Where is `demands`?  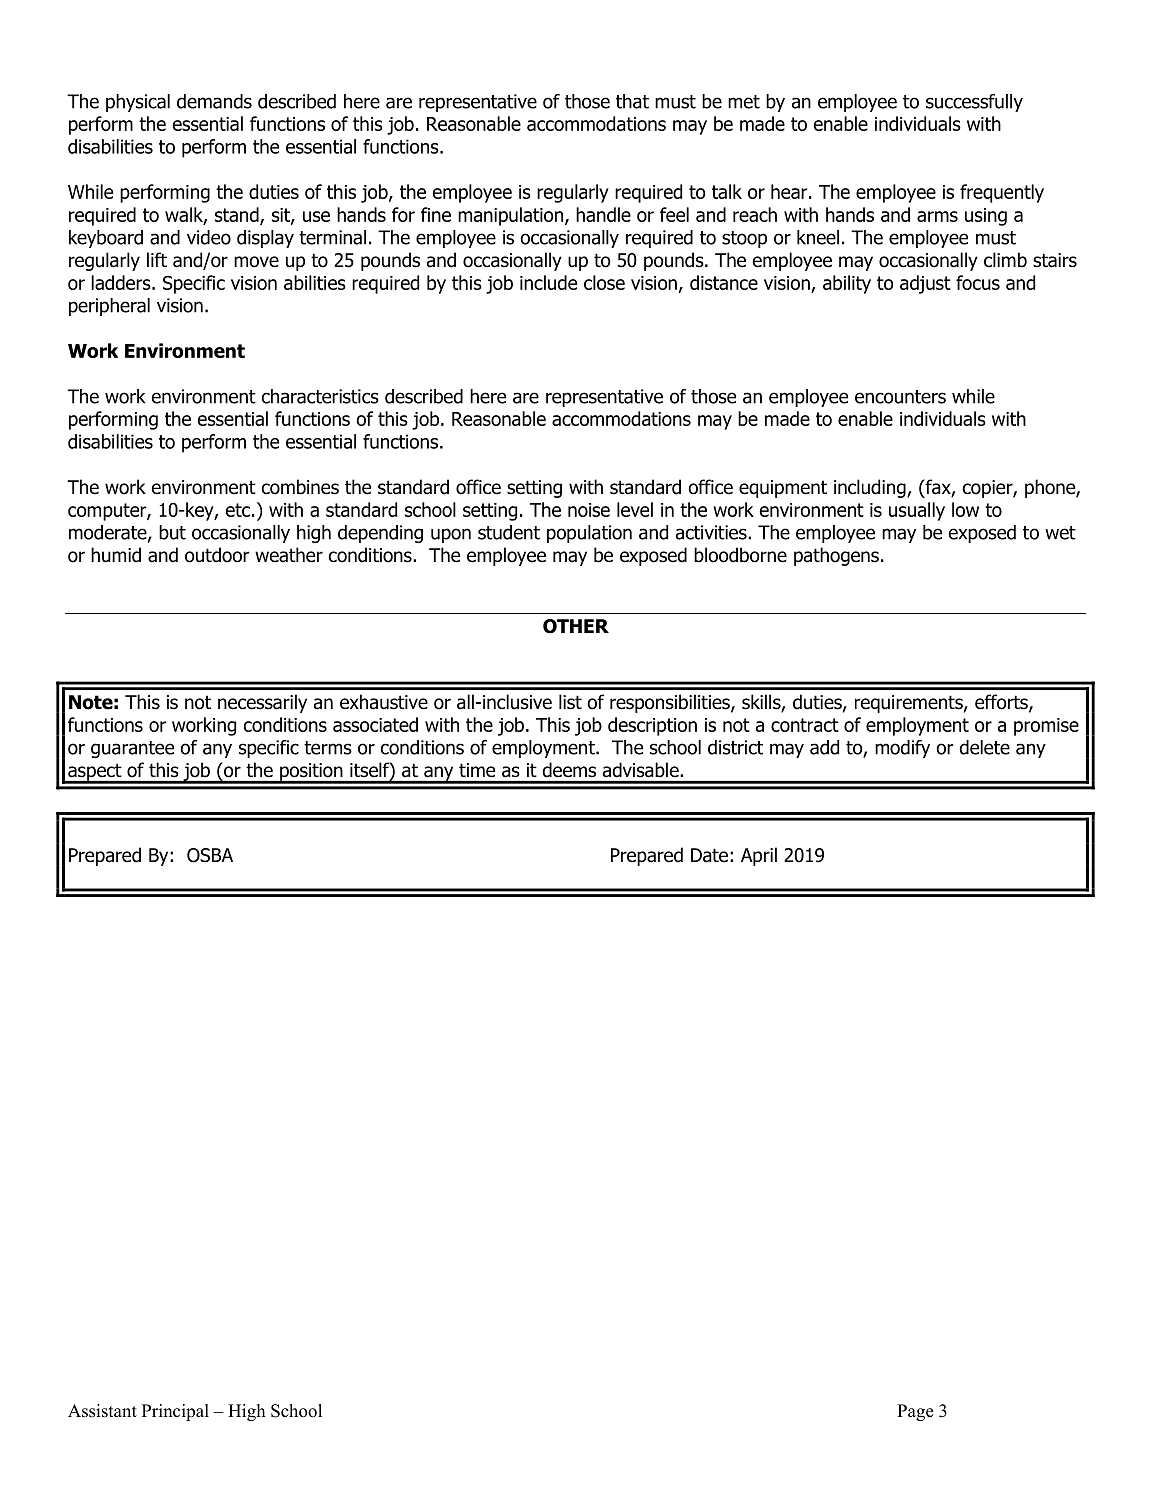 demands is located at coordinates (214, 101).
